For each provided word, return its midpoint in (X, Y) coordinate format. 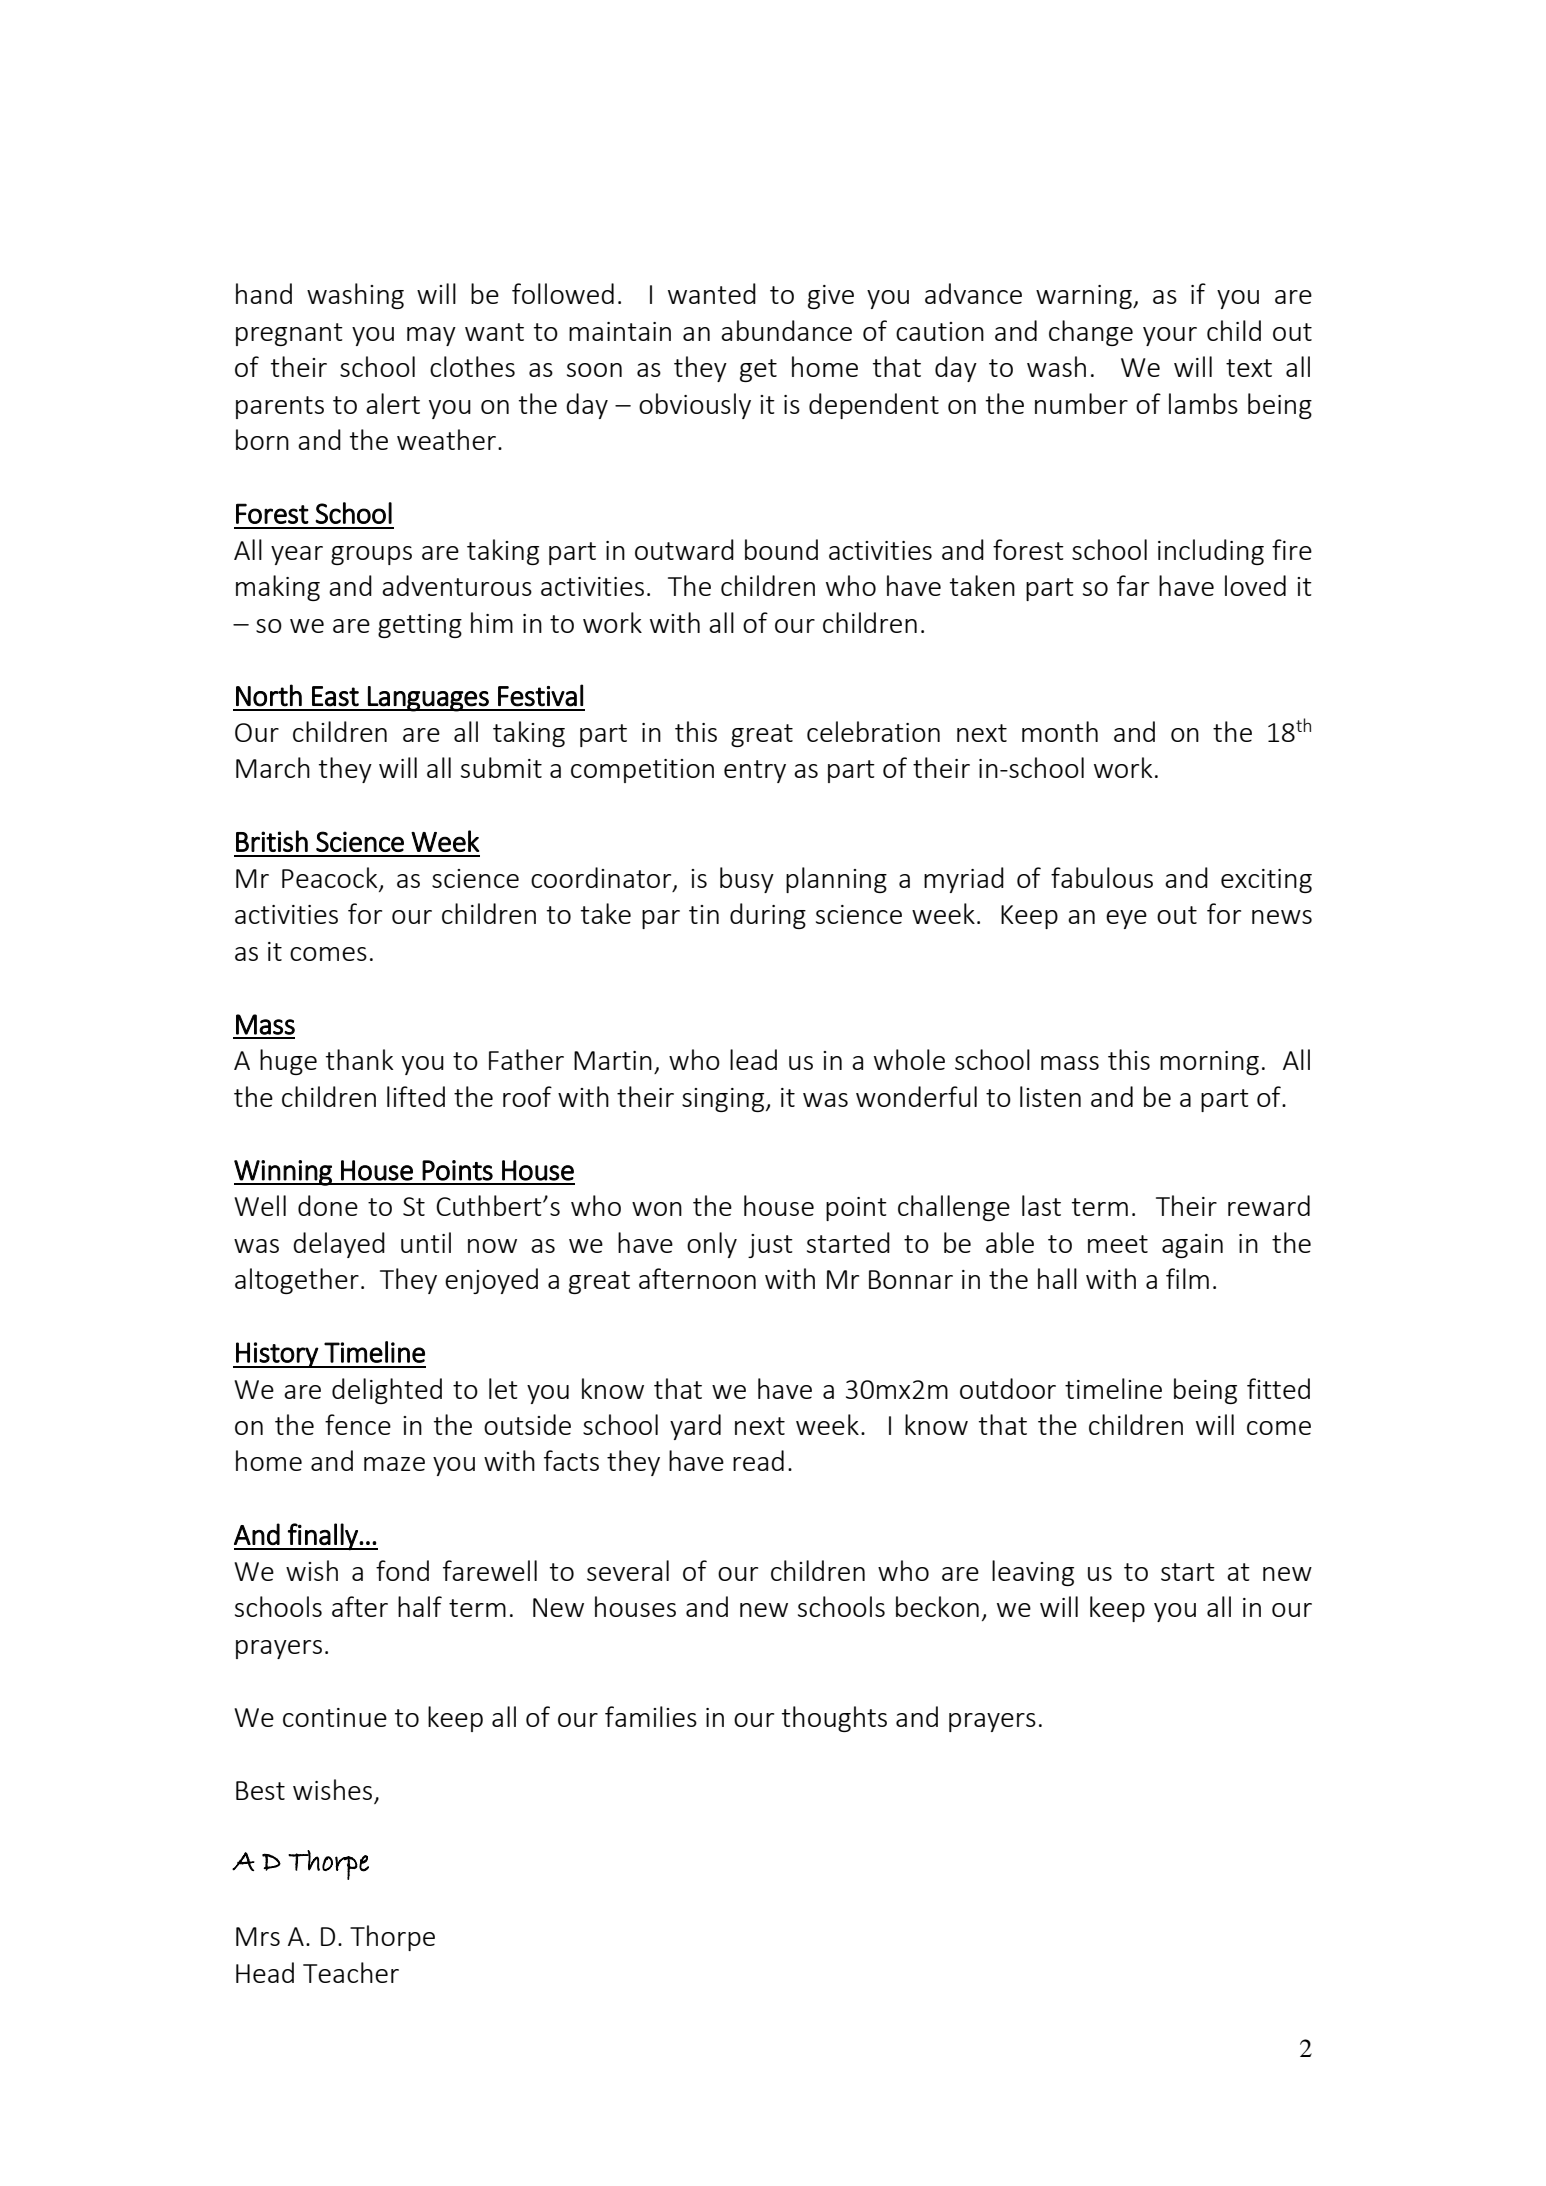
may (431, 336)
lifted (416, 1096)
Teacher (351, 1972)
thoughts (834, 1719)
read (758, 1460)
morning (1209, 1063)
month (1060, 731)
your (1170, 336)
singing (724, 1100)
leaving (1033, 1573)
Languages (428, 699)
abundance (786, 330)
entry (755, 771)
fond (402, 1570)
